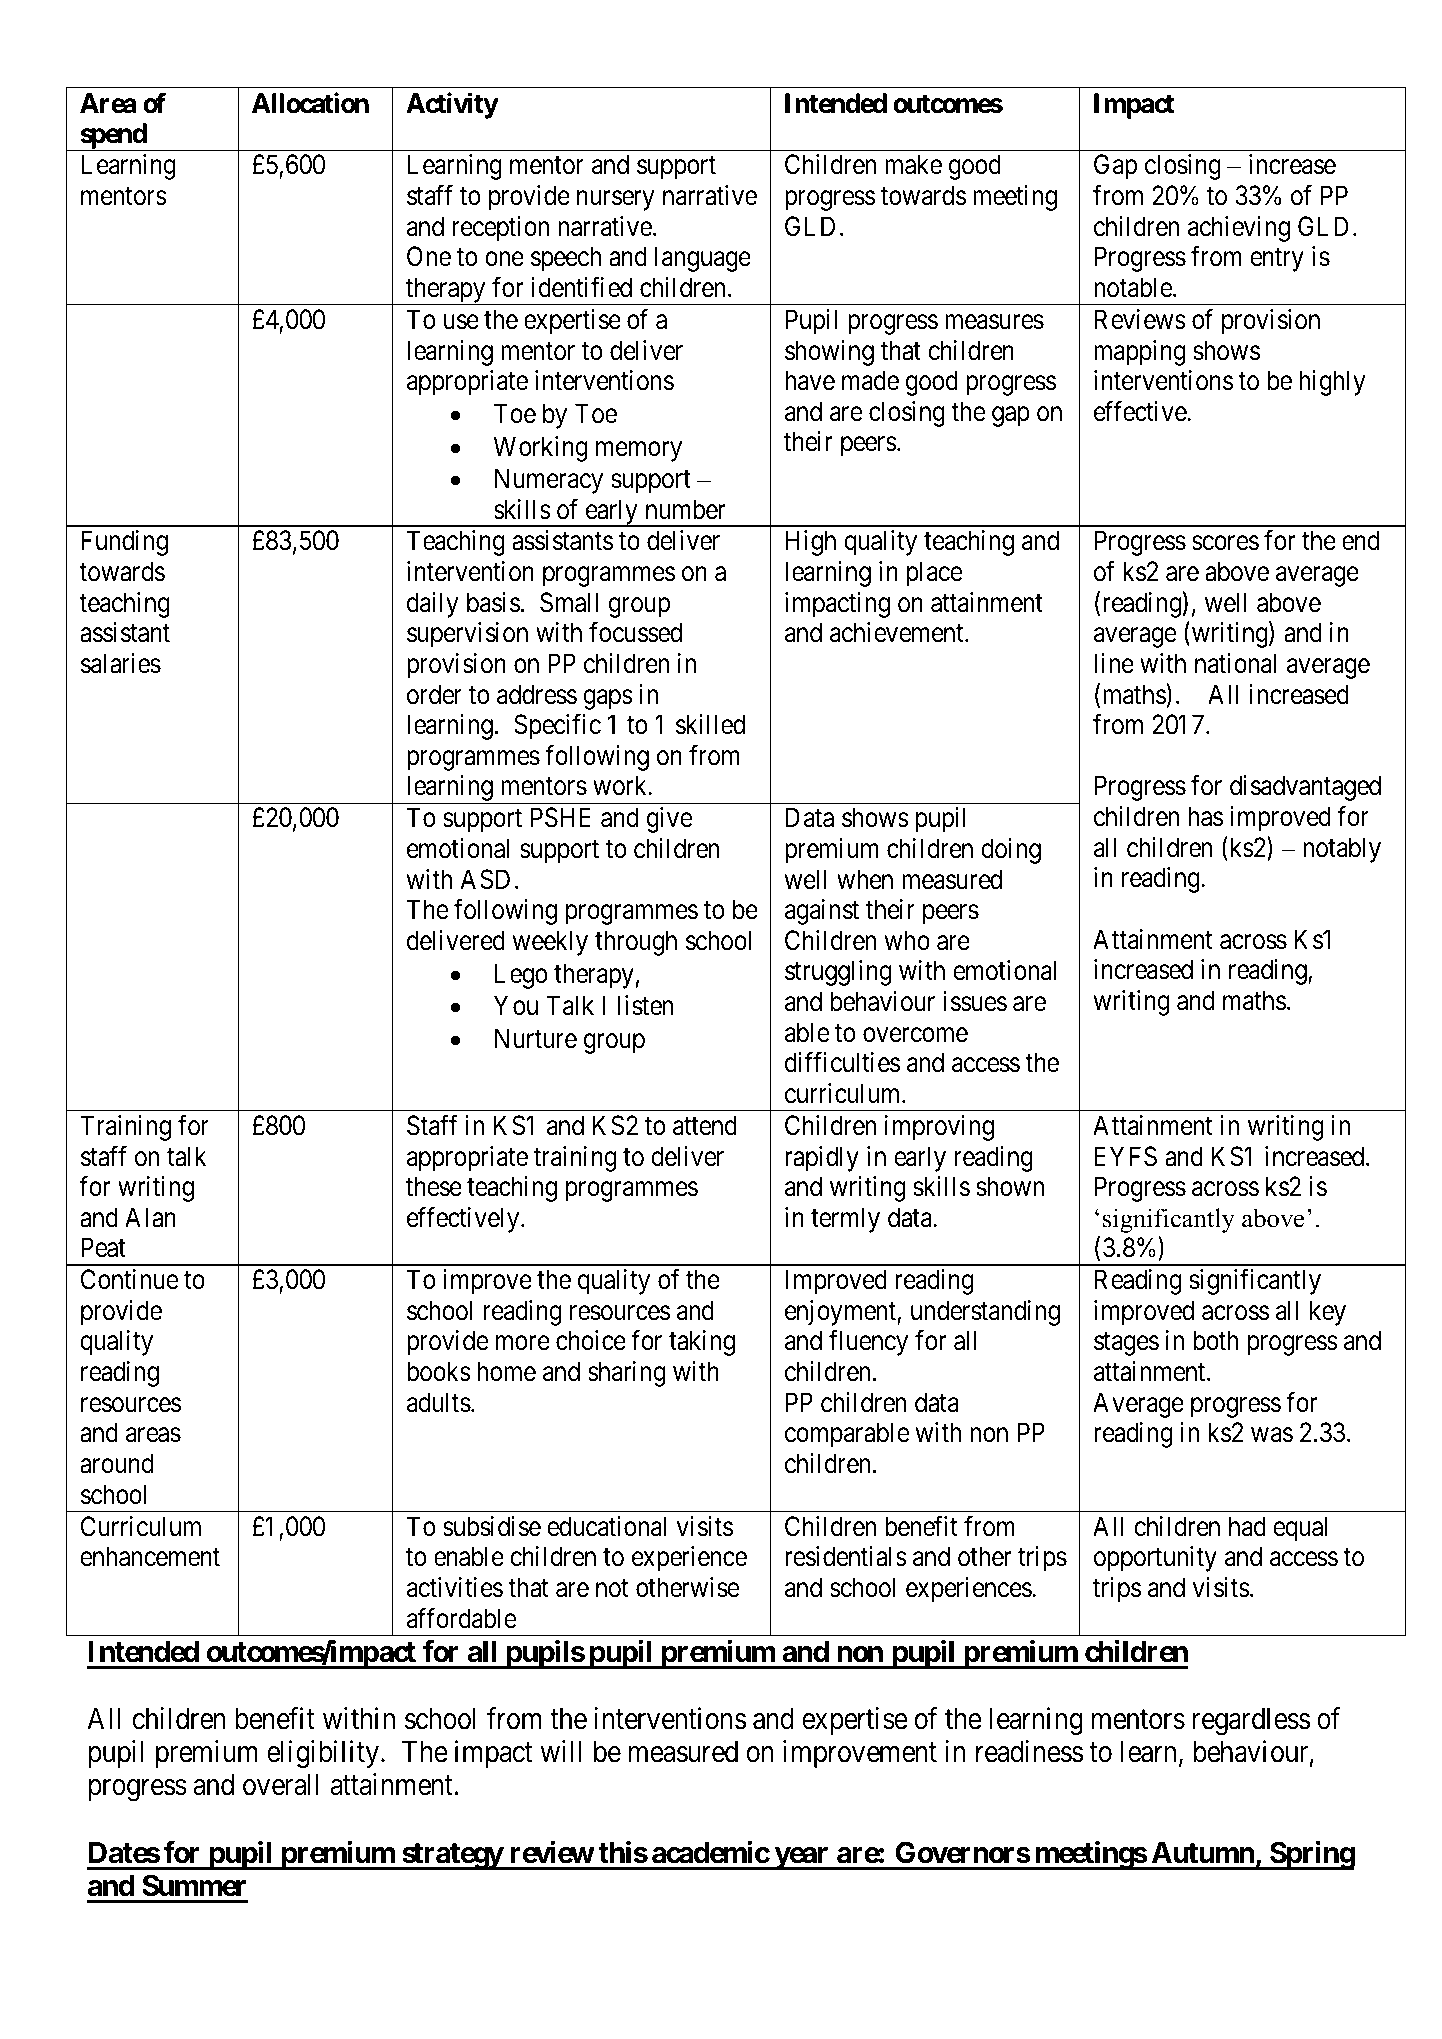 Image resolution: width=1442 pixels, height=2039 pixels. I want to click on listen, so click(646, 1005).
